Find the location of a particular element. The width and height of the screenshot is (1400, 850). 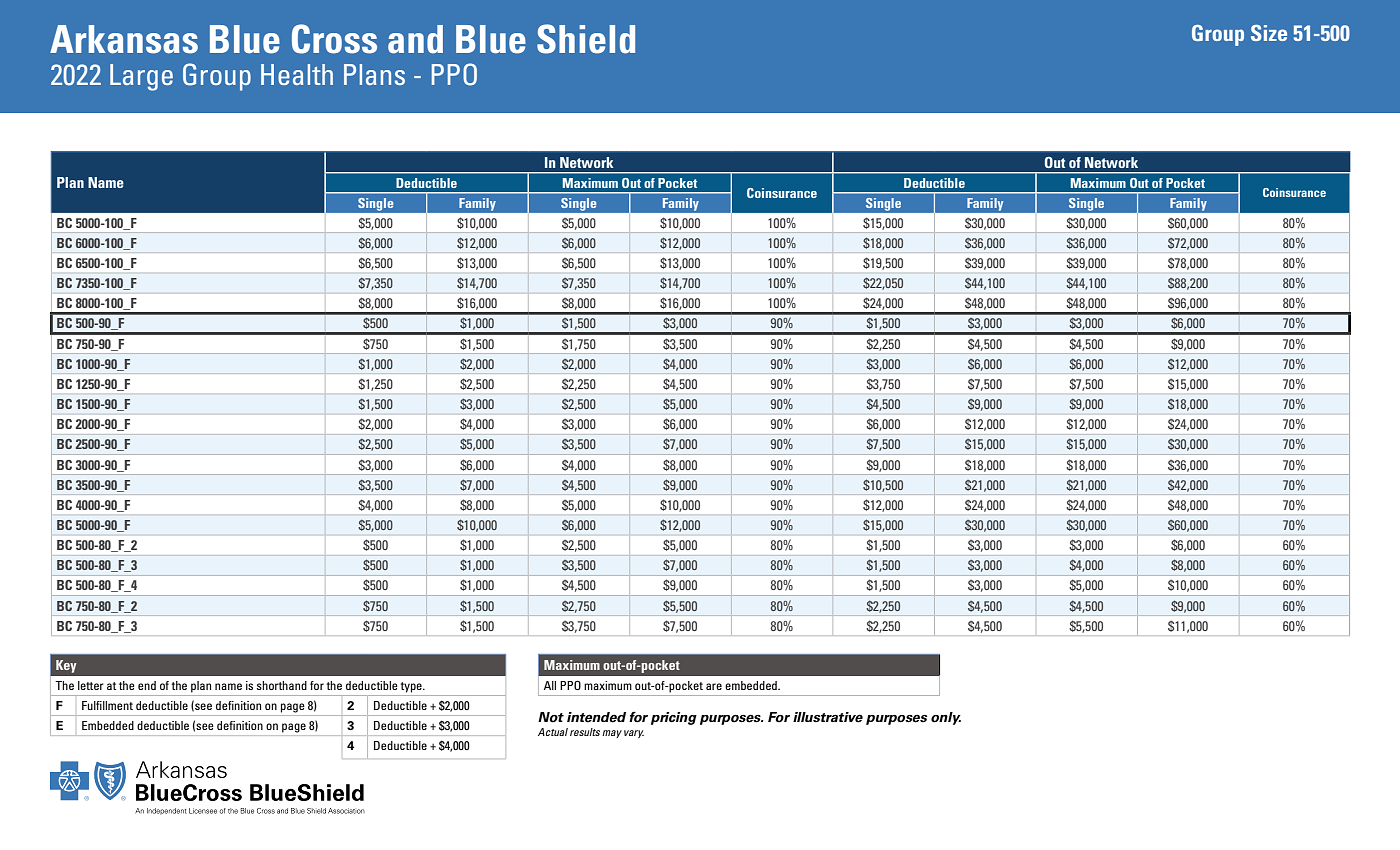

illustrative is located at coordinates (828, 717).
